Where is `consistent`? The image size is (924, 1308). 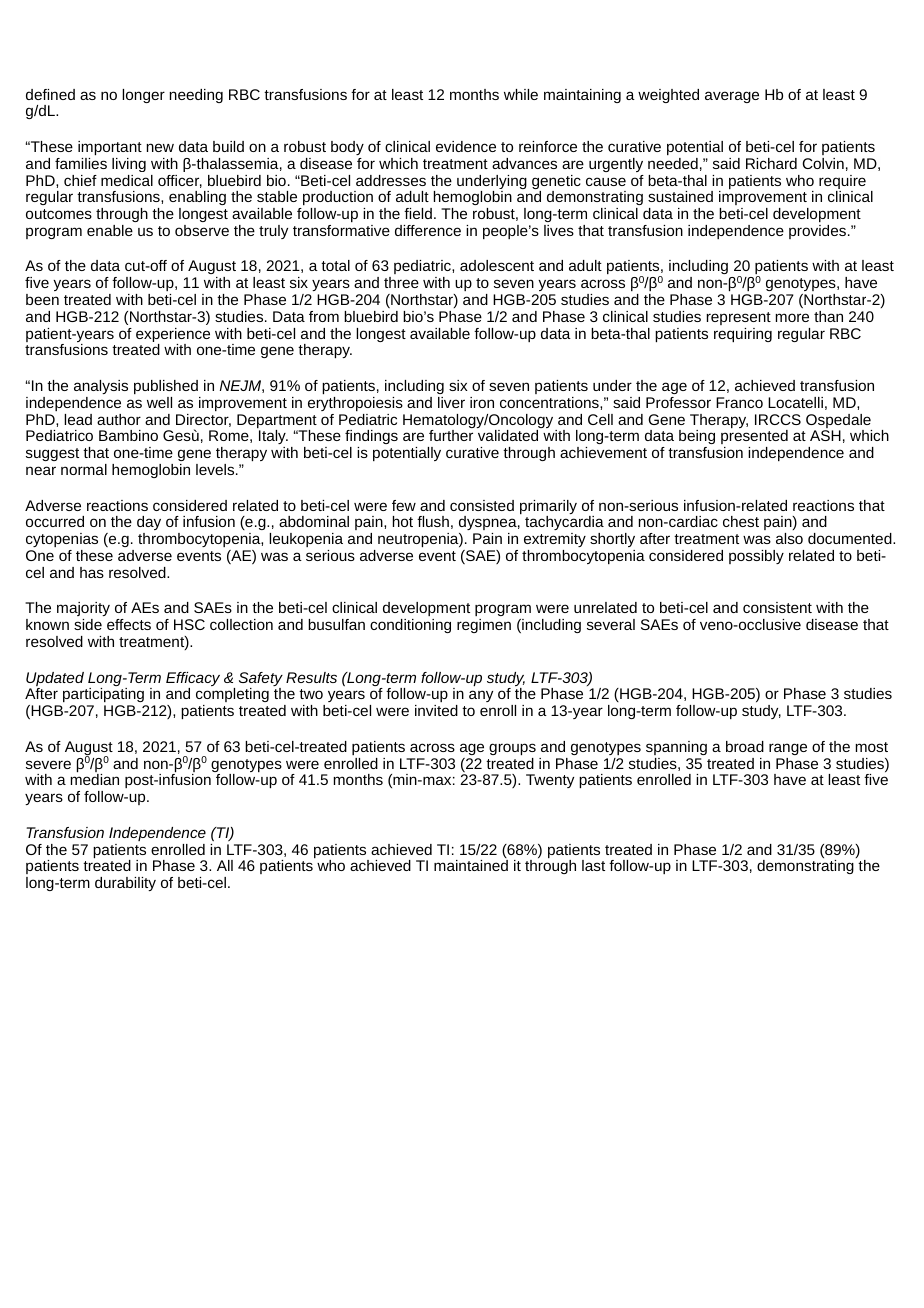 consistent is located at coordinates (777, 607).
